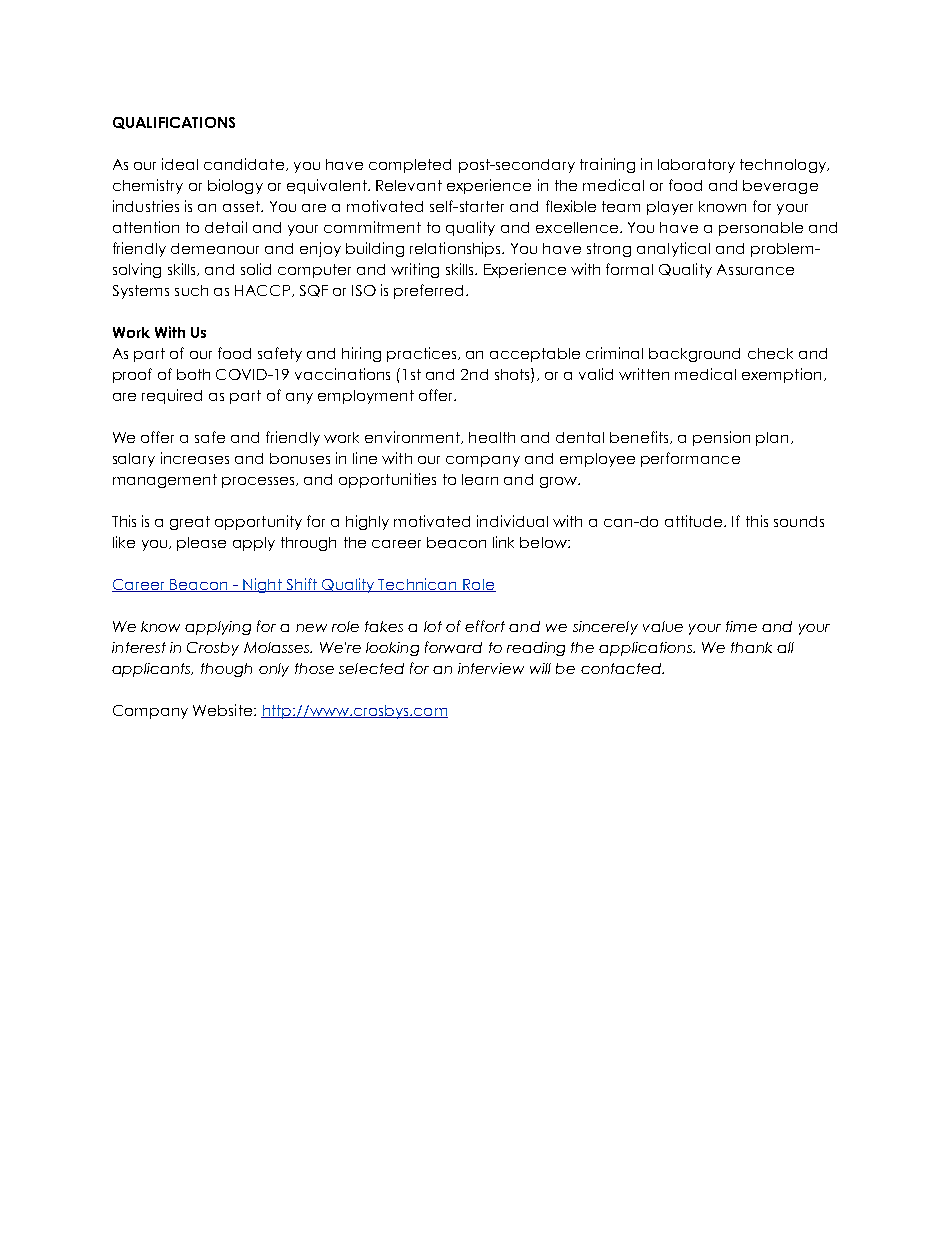  What do you see at coordinates (696, 166) in the screenshot?
I see `laboratory` at bounding box center [696, 166].
